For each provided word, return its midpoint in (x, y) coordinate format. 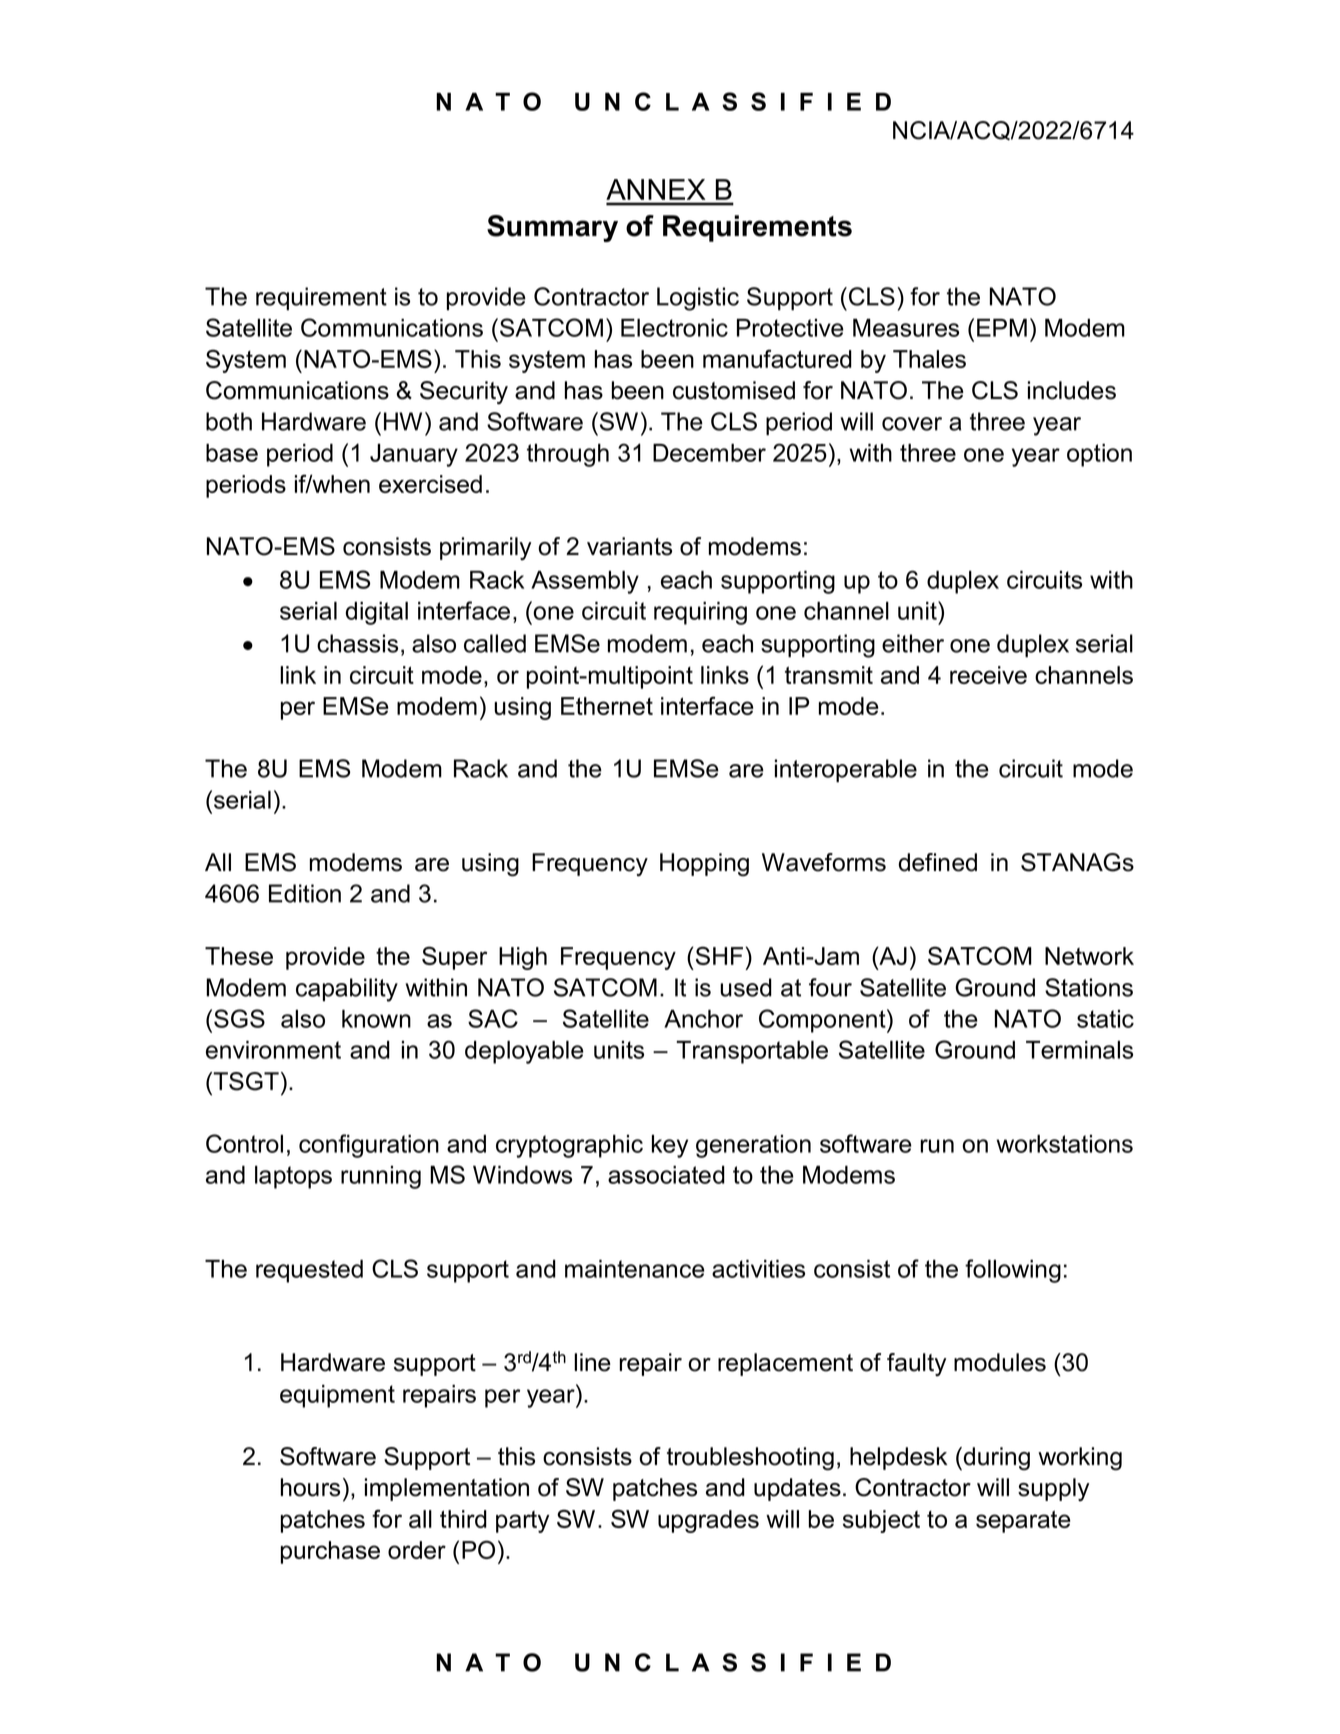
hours (310, 1487)
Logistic (698, 299)
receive (988, 675)
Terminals (1079, 1050)
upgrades (708, 1521)
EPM (1002, 328)
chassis (357, 643)
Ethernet (607, 706)
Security (464, 393)
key (670, 1146)
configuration (369, 1146)
